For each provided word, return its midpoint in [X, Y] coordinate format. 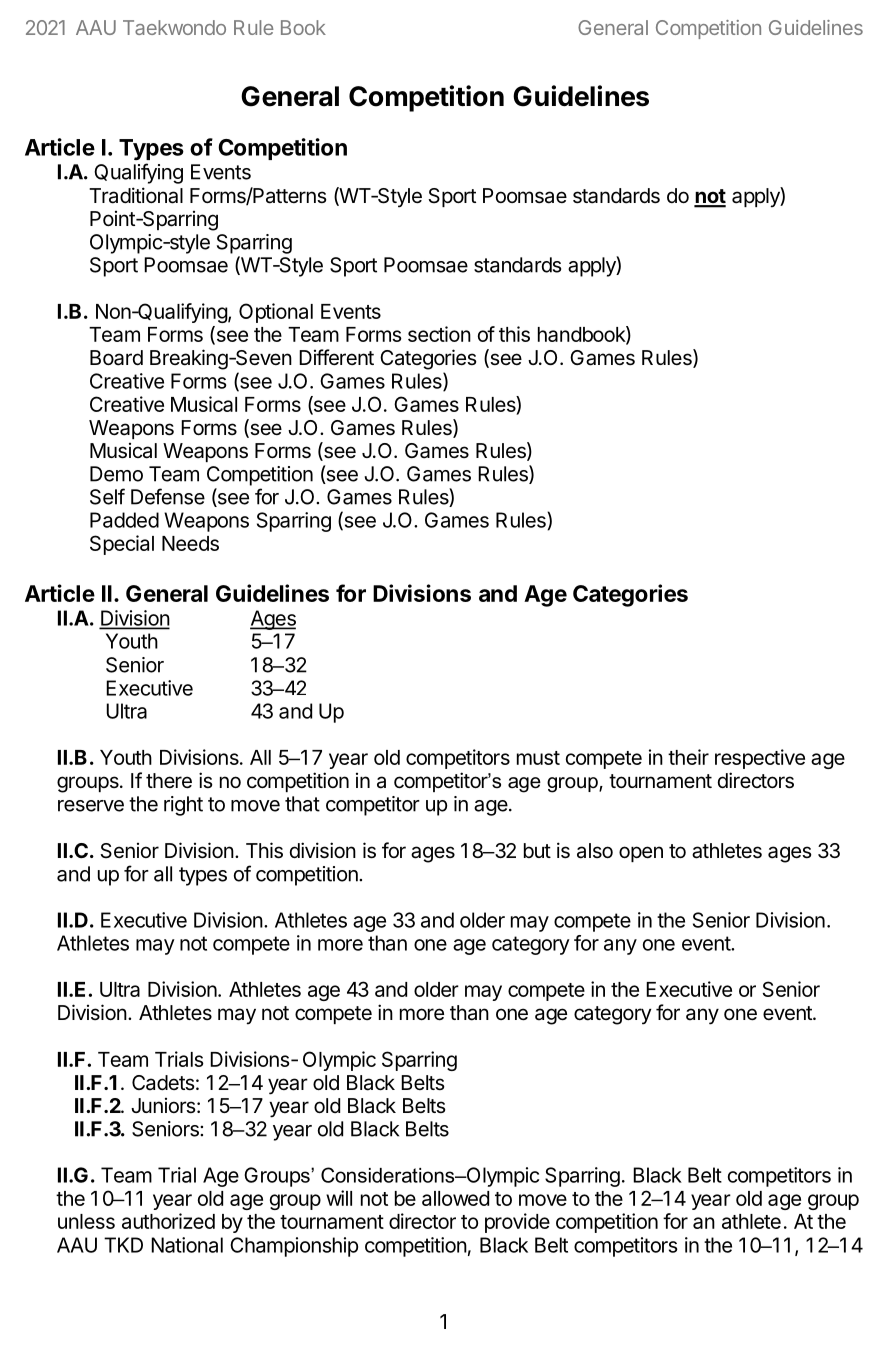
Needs [190, 543]
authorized [168, 1221]
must [538, 758]
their [688, 757]
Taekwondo [174, 27]
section [439, 334]
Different [336, 357]
